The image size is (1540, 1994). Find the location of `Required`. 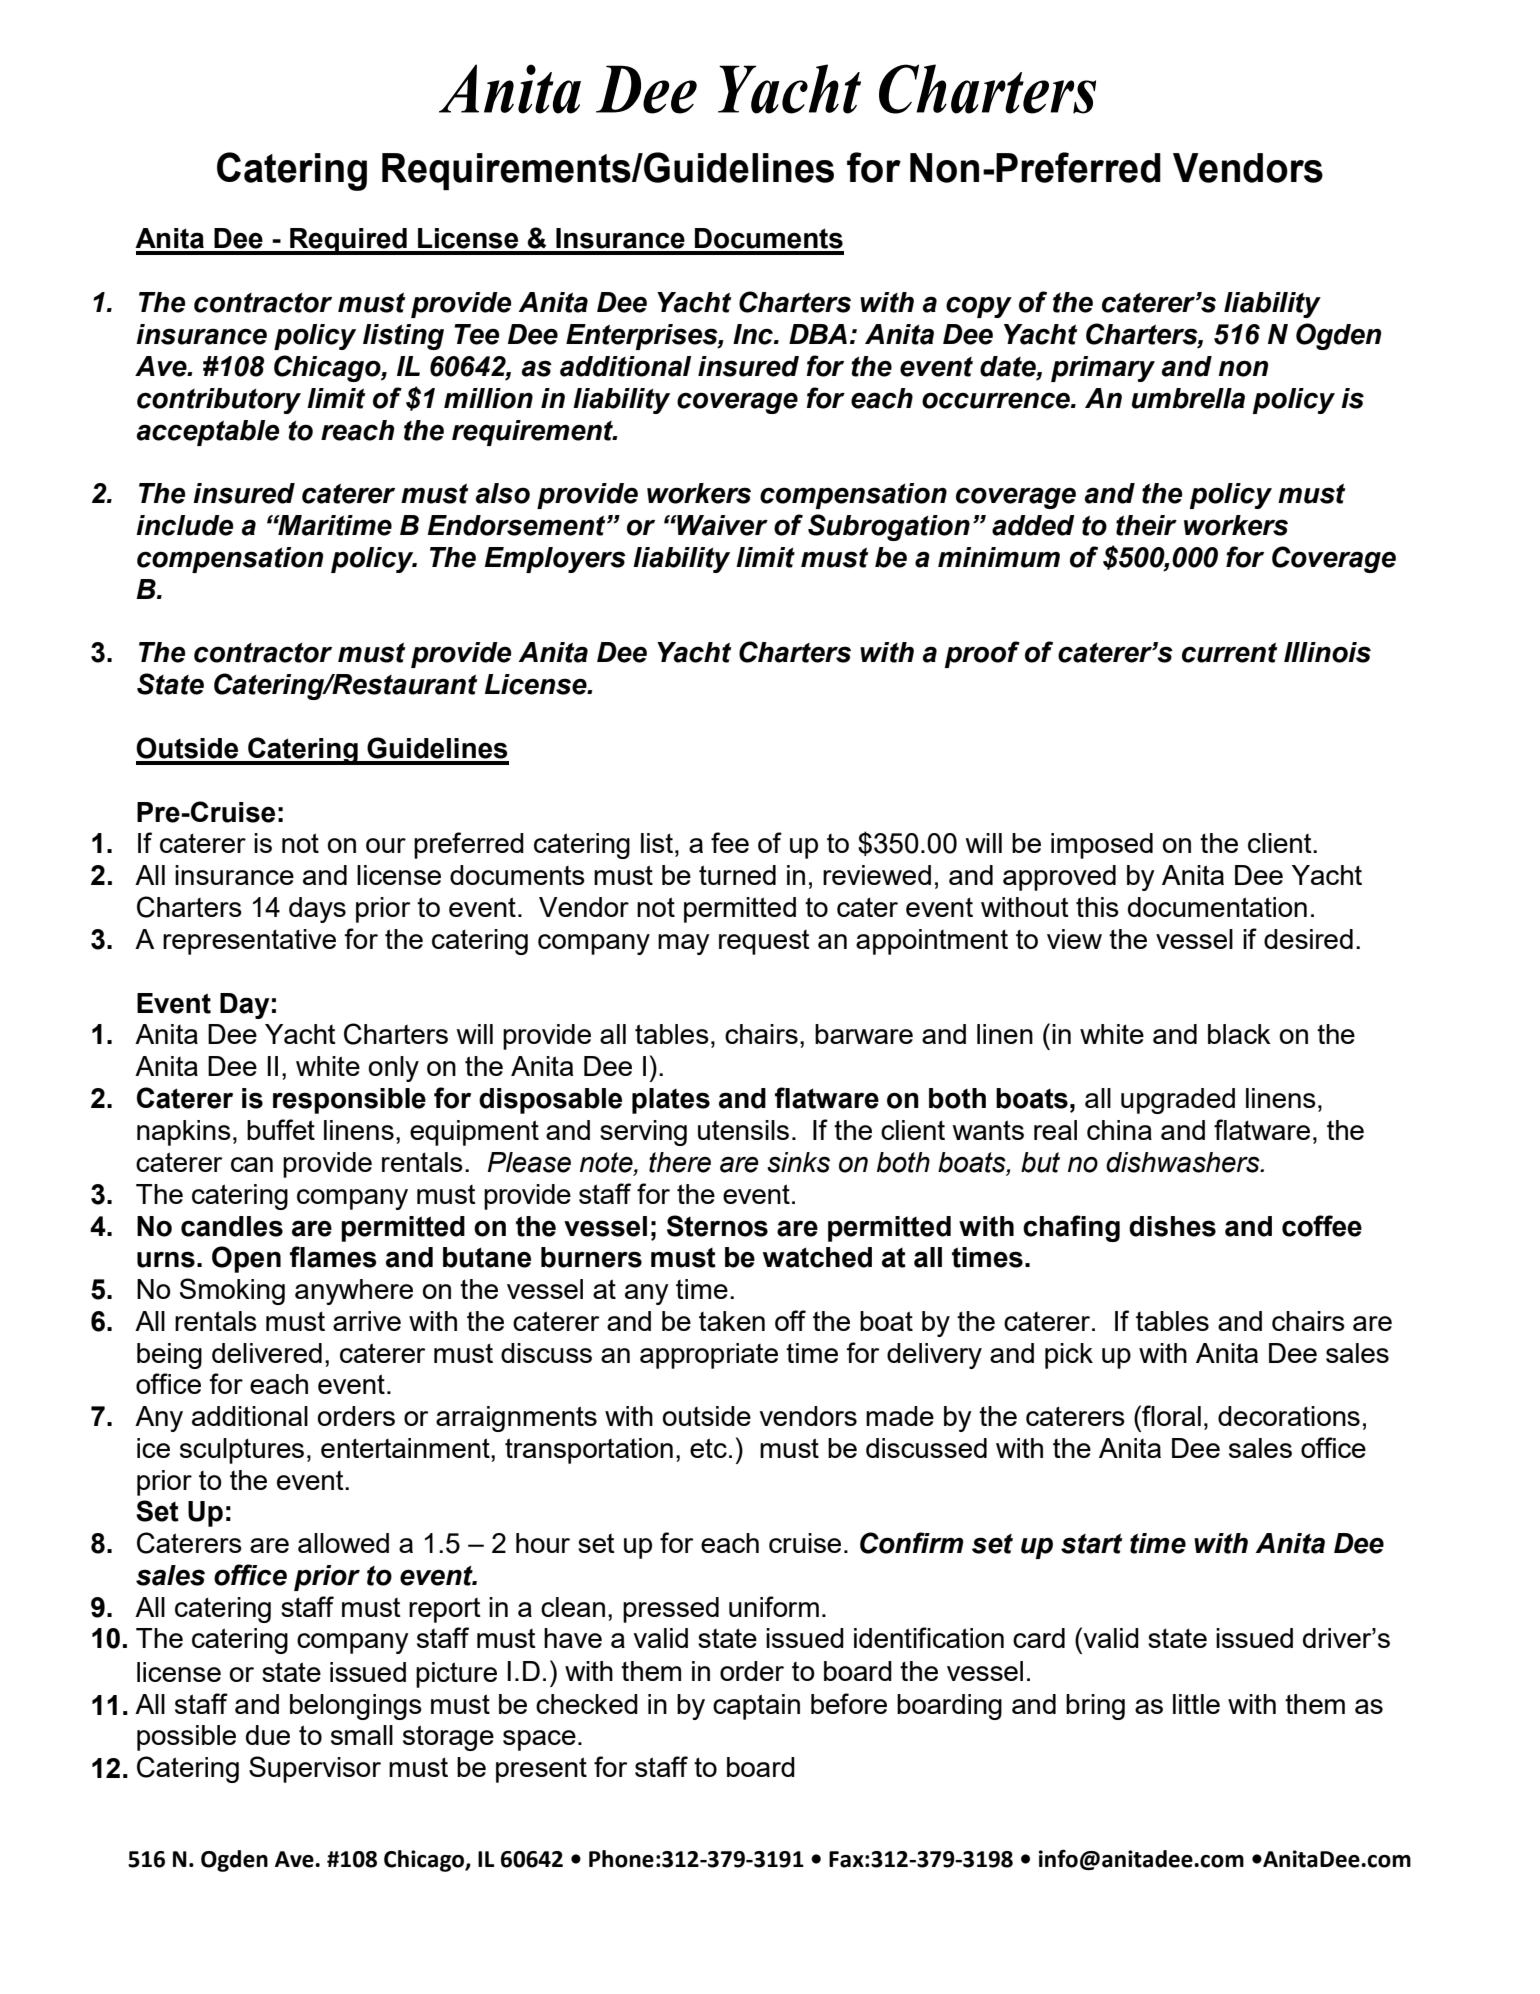

Required is located at coordinates (348, 241).
